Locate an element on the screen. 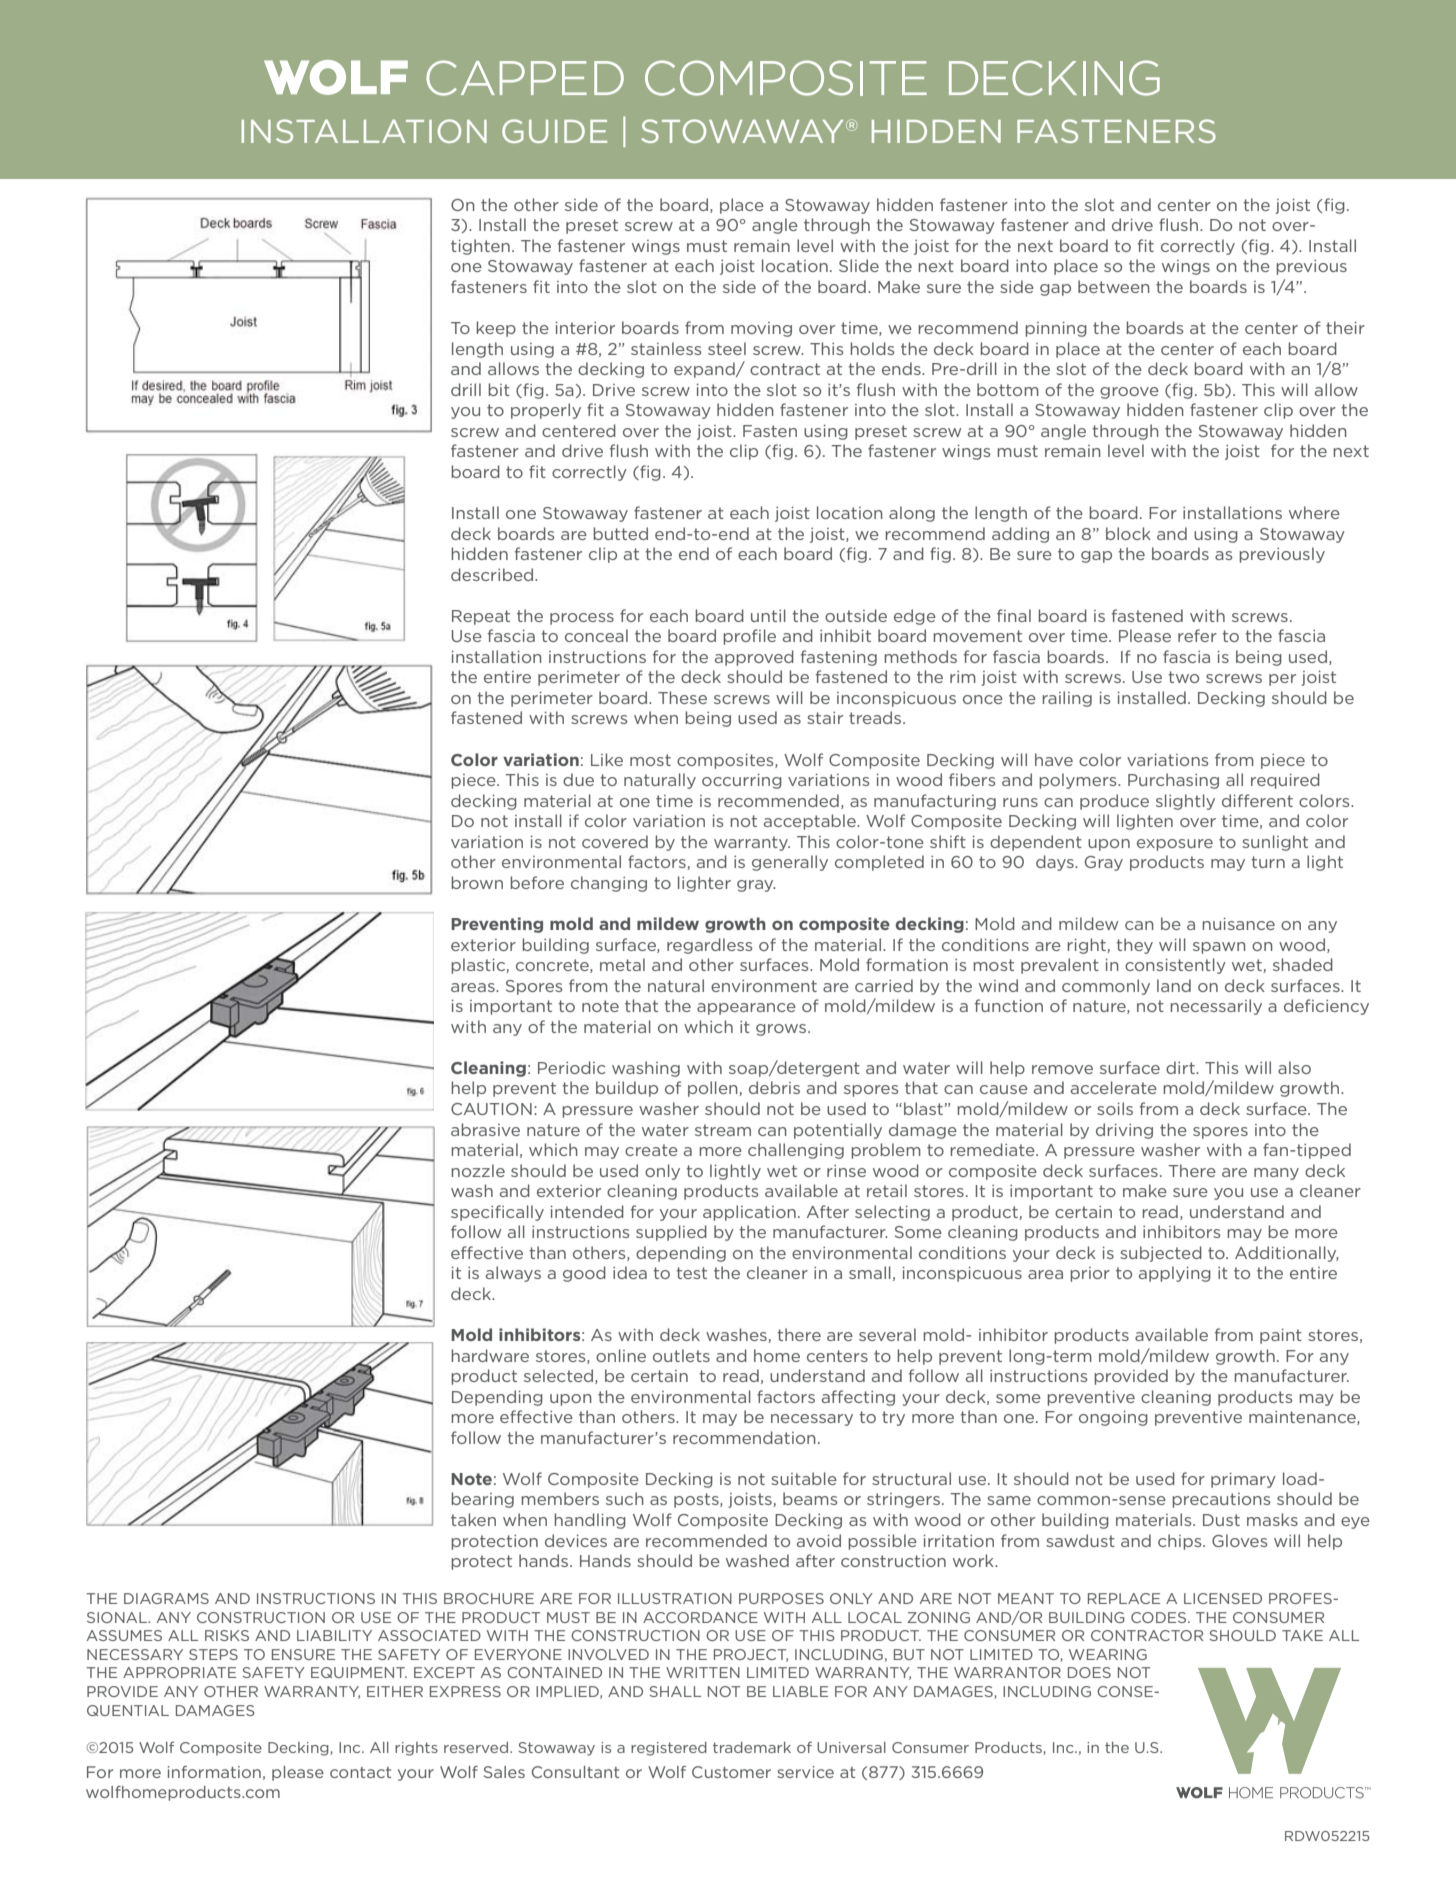 The width and height of the screenshot is (1456, 1884). trademark is located at coordinates (752, 1747).
